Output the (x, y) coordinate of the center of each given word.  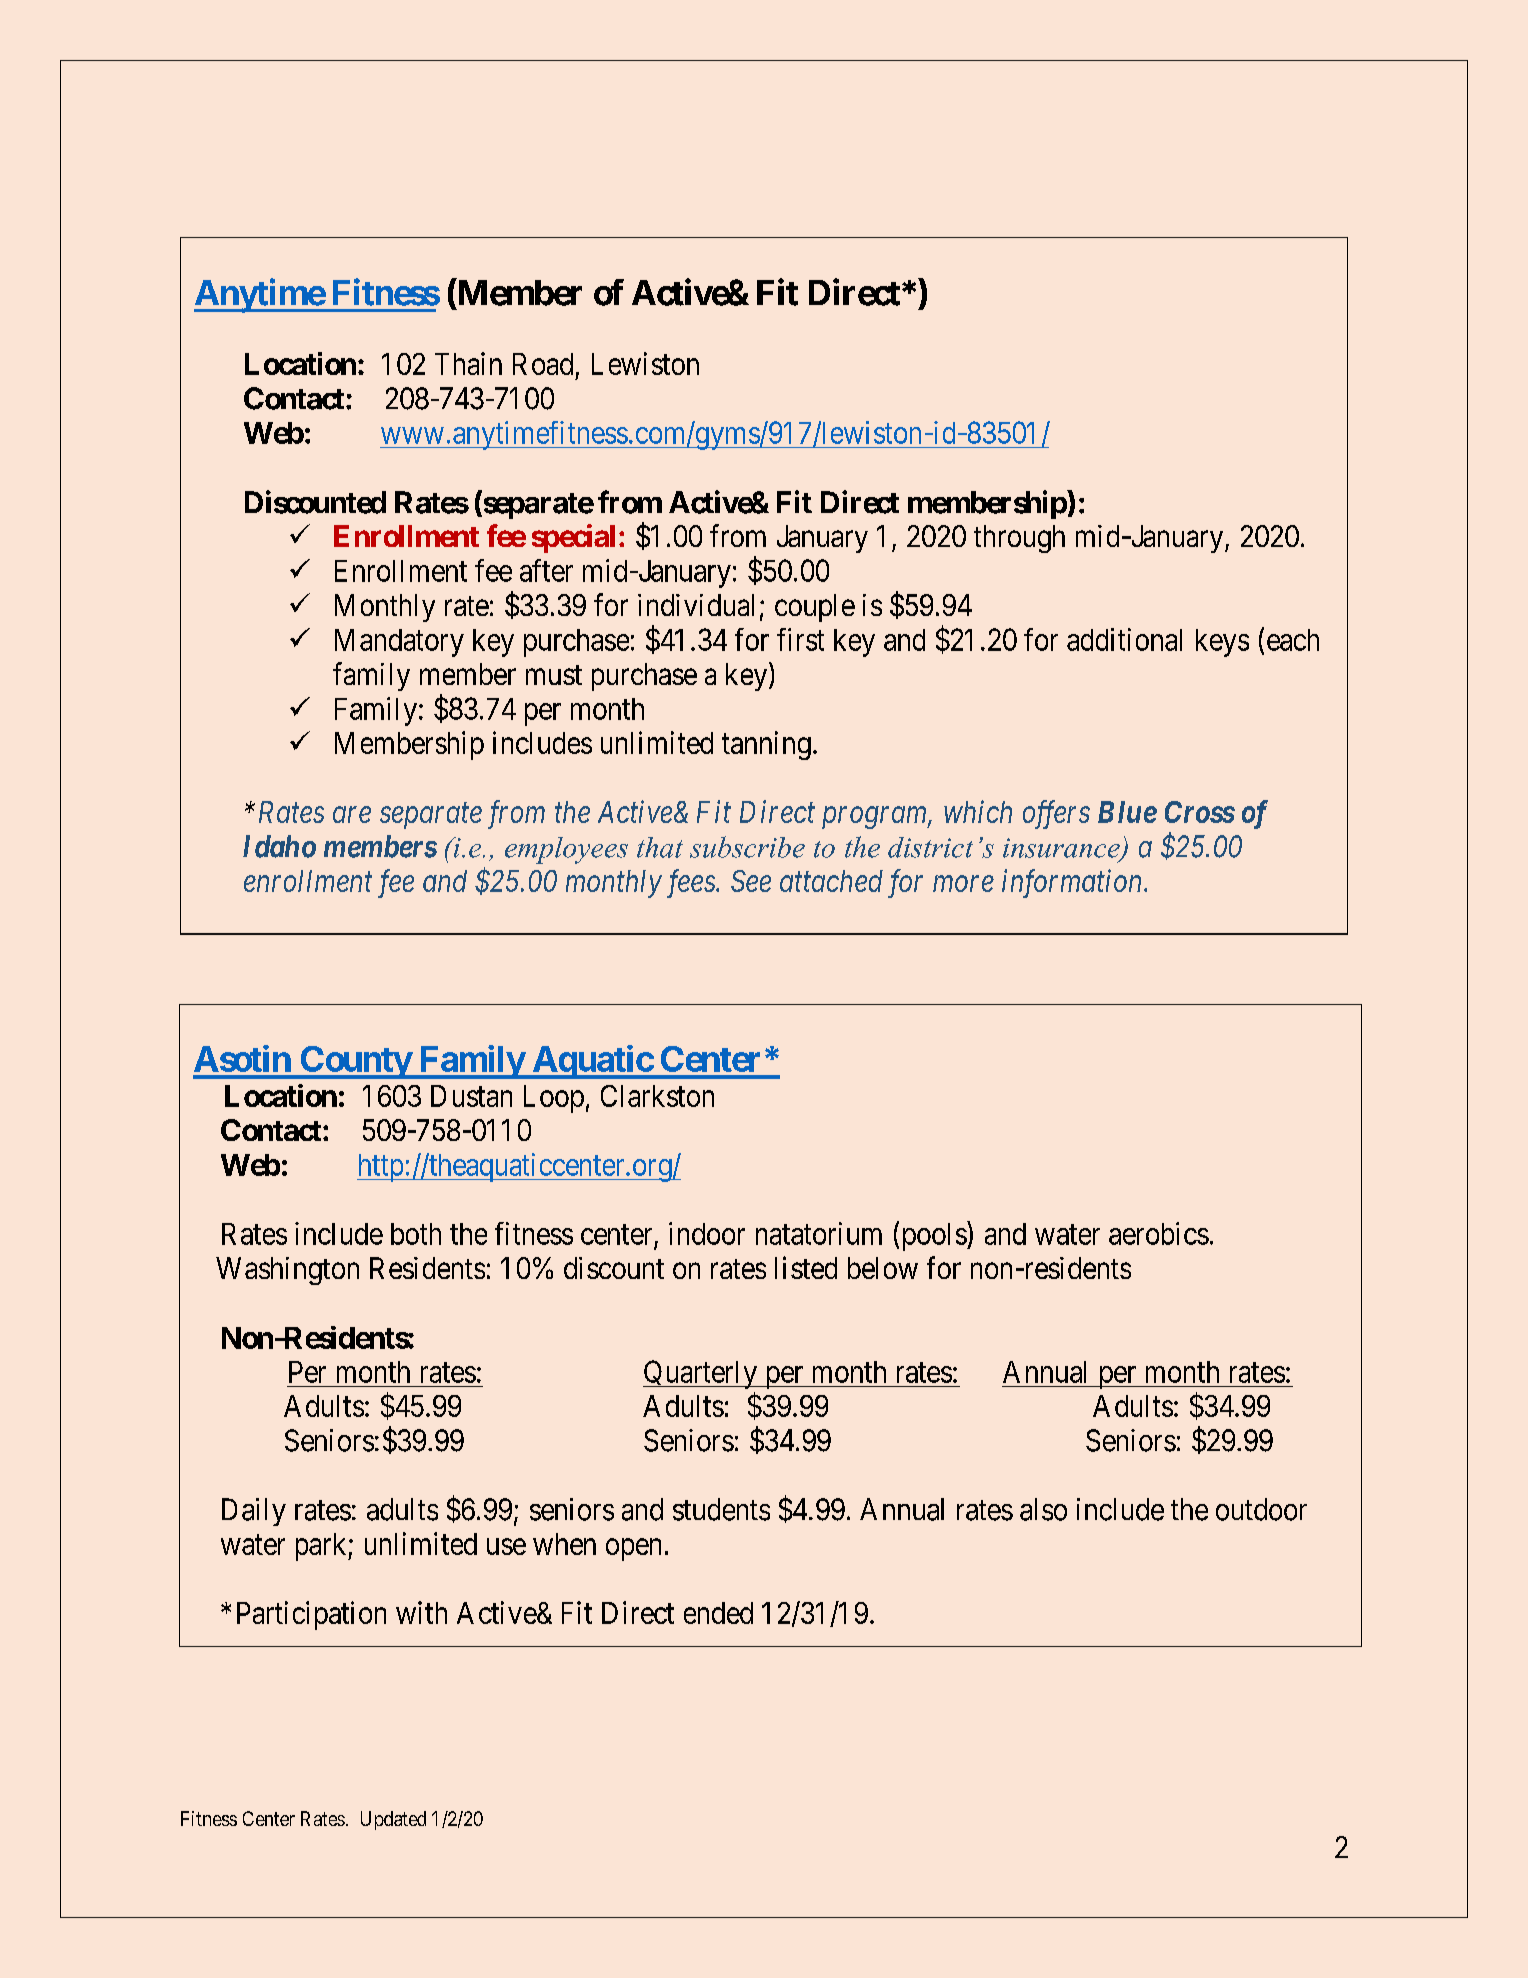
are (352, 815)
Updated (393, 1820)
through (1019, 539)
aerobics (1159, 1233)
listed (806, 1267)
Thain (468, 363)
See (751, 881)
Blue (1127, 812)
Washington (287, 1271)
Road (543, 364)
